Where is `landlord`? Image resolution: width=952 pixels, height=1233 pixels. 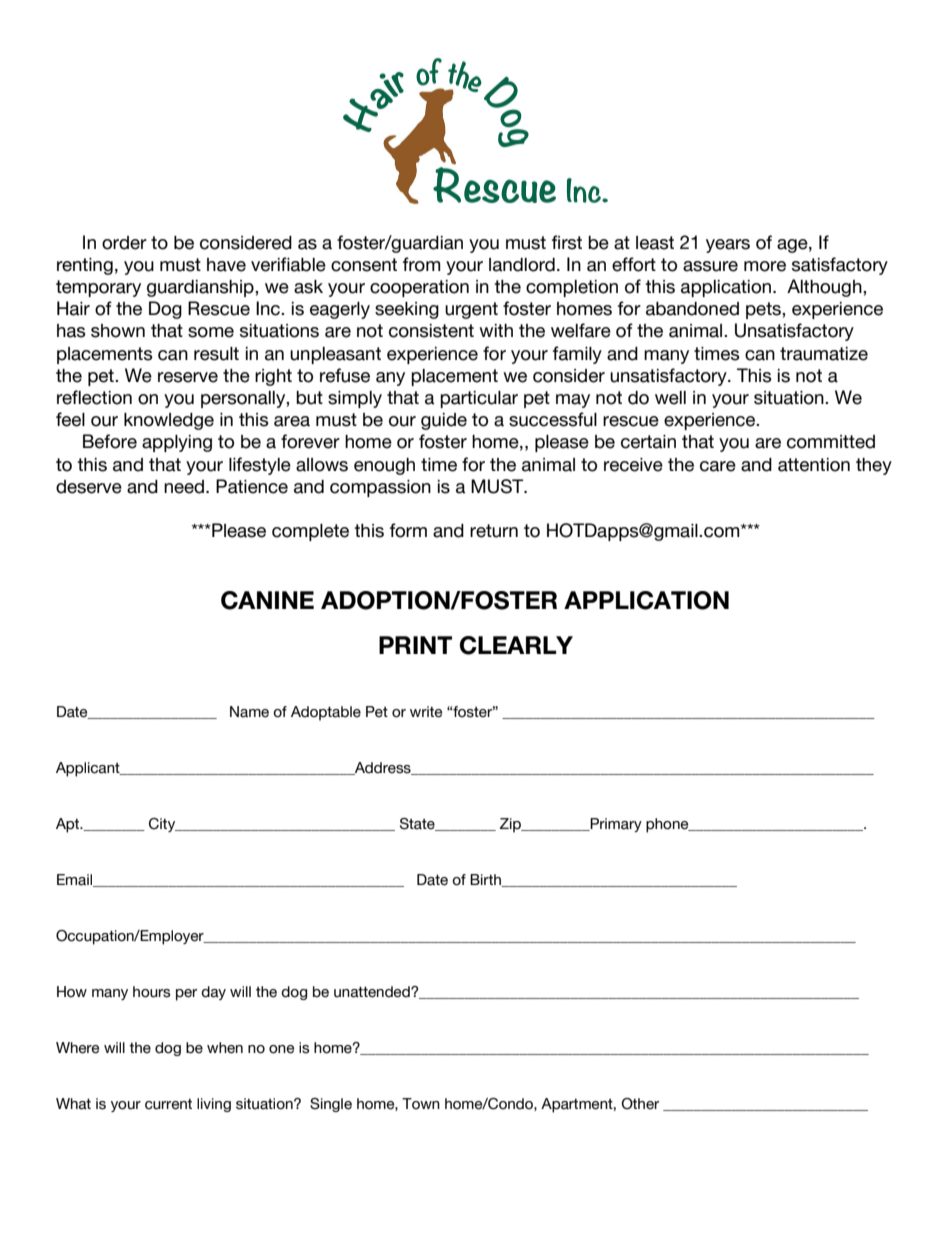
landlord is located at coordinates (522, 265).
